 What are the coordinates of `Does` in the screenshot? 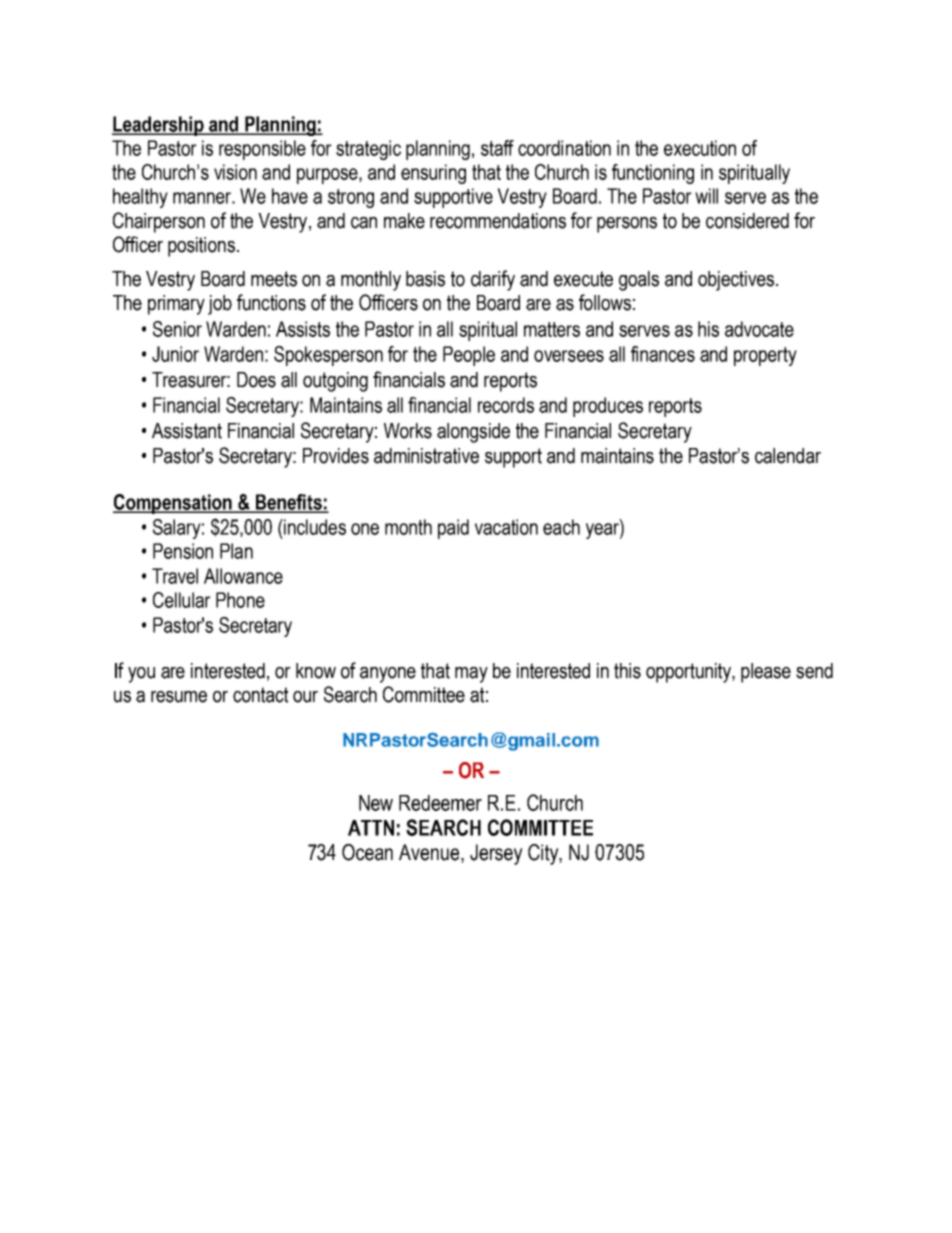 It's located at (256, 380).
